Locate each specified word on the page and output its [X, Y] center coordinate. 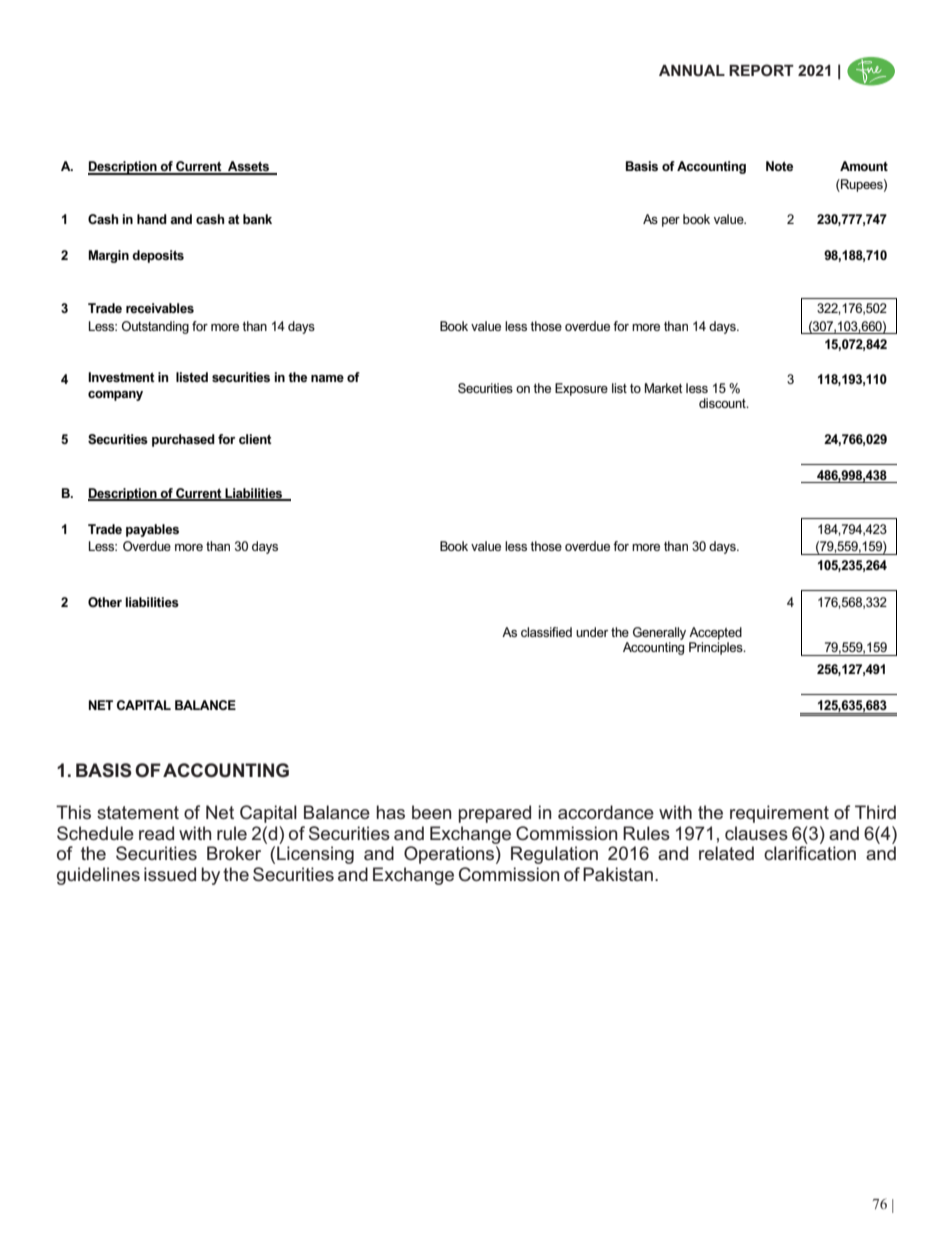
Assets [248, 167]
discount [723, 403]
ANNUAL [692, 70]
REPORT [761, 70]
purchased [183, 440]
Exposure [581, 389]
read [156, 833]
